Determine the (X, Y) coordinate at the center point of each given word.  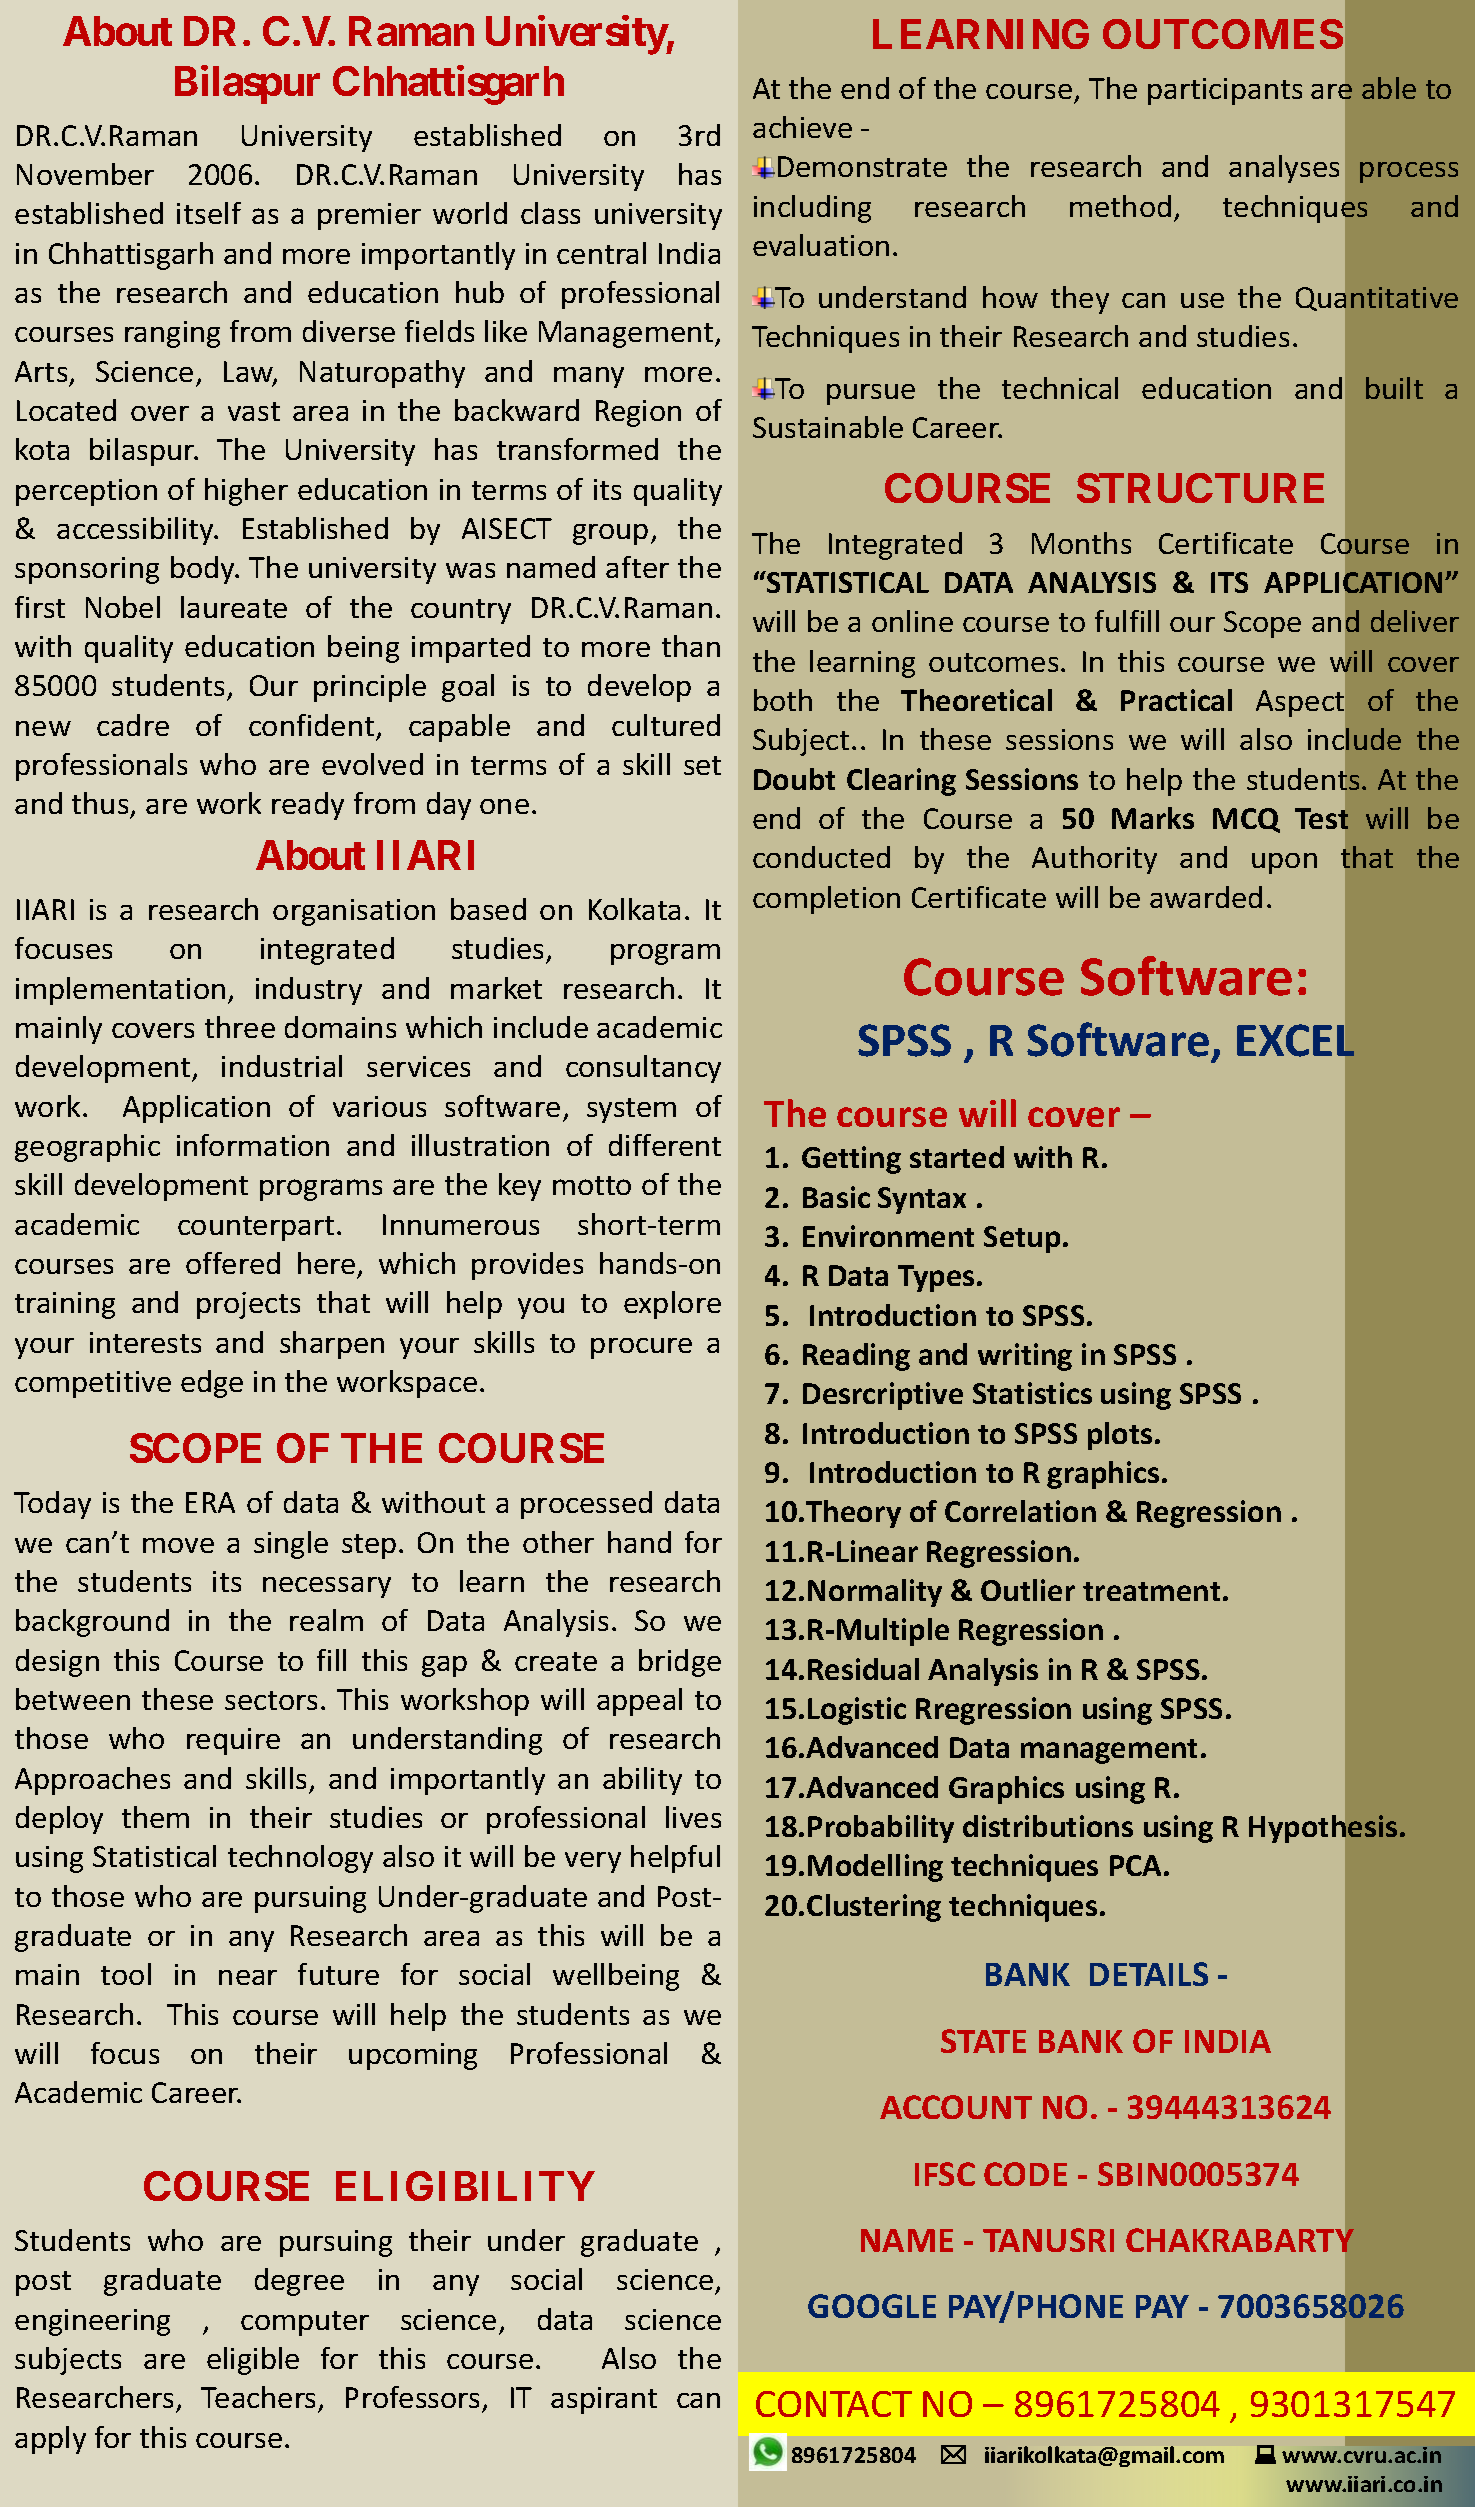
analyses (1284, 169)
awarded (1206, 897)
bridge (680, 1663)
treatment (1151, 1591)
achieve (802, 127)
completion (826, 900)
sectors (271, 1700)
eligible (253, 2361)
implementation (120, 991)
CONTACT (834, 2404)
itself (209, 213)
